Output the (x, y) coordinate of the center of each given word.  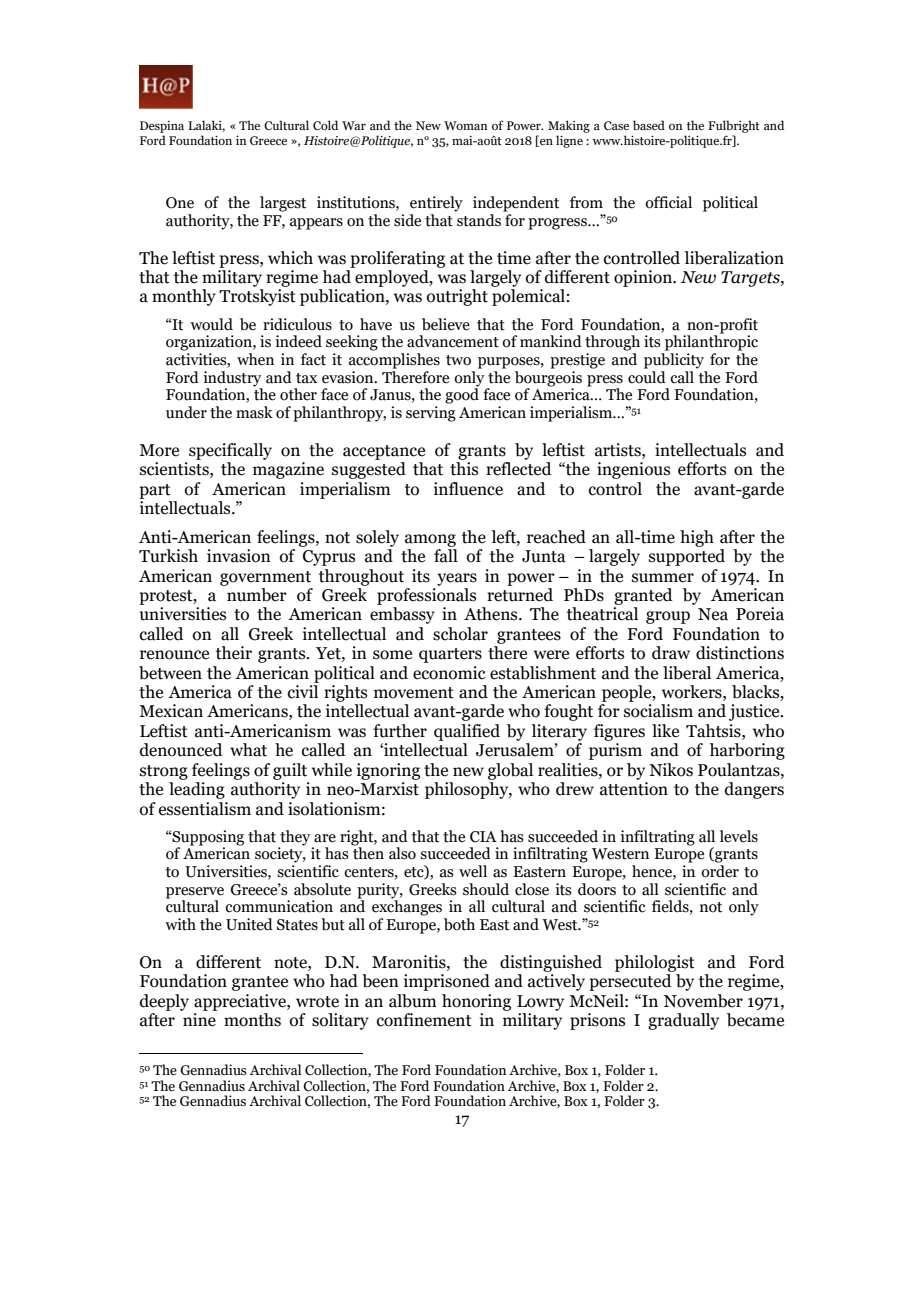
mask (254, 412)
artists (619, 450)
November (703, 1001)
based (649, 125)
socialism (658, 711)
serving (431, 414)
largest (283, 204)
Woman (465, 125)
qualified (467, 732)
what (248, 750)
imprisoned (447, 982)
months (252, 1020)
